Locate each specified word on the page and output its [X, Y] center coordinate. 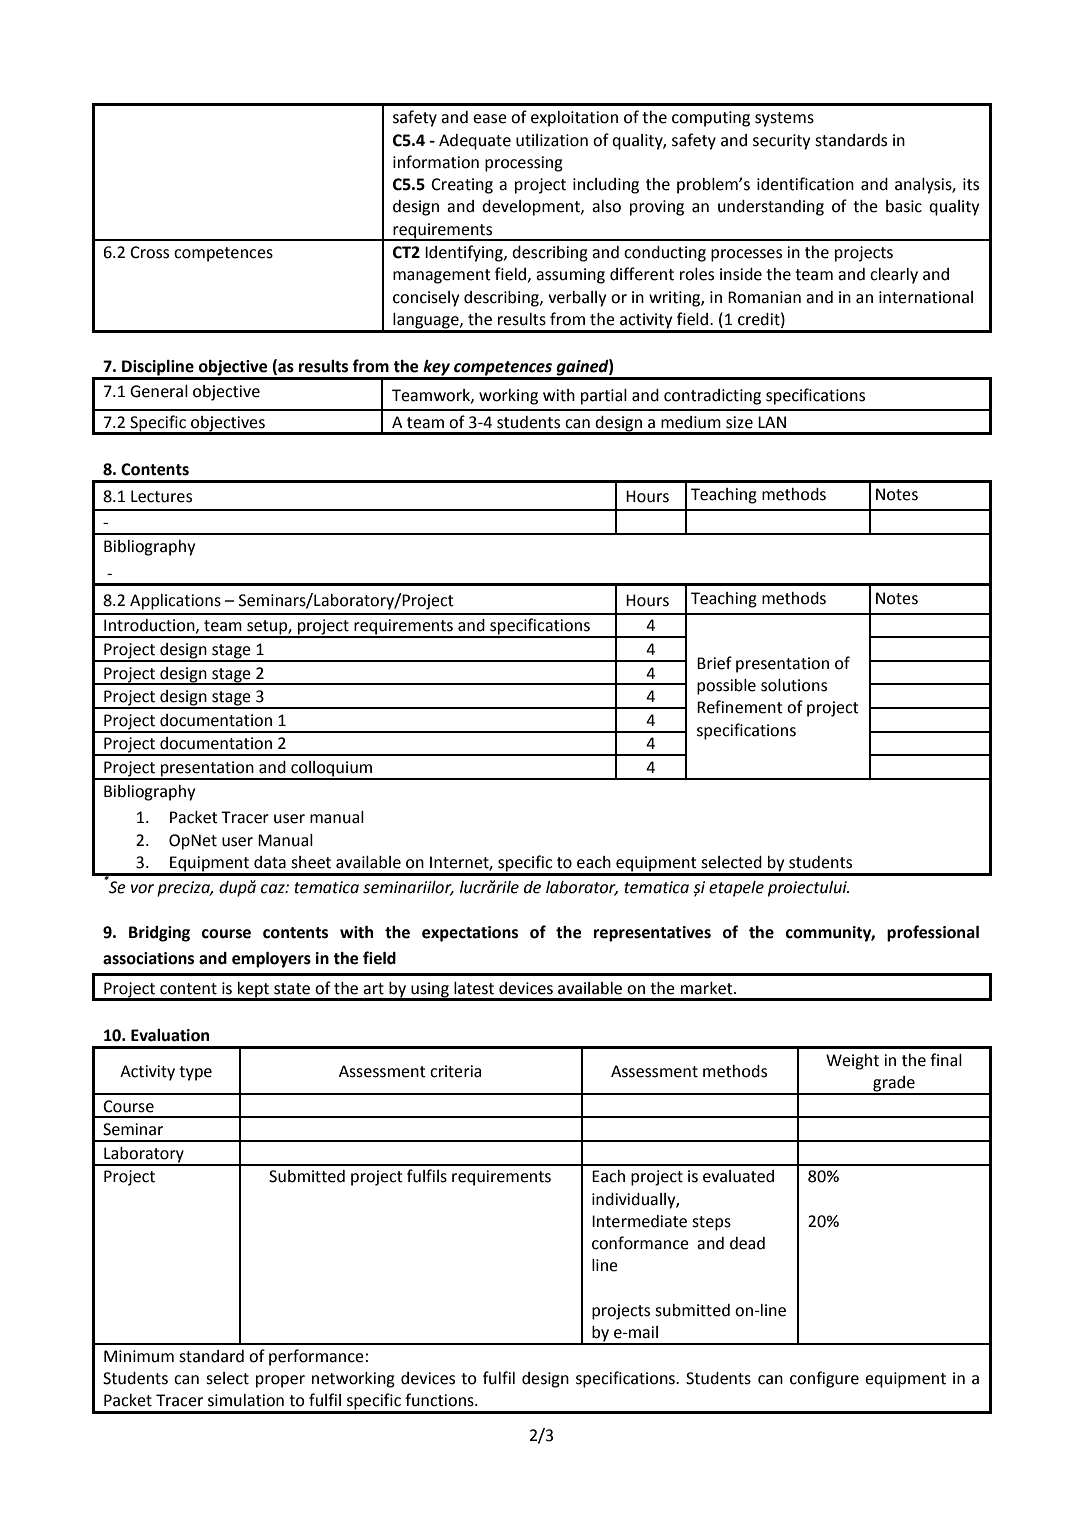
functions [440, 1400]
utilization [552, 140]
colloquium [332, 770]
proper [280, 1381]
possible [726, 687]
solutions [794, 685]
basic [904, 206]
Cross [149, 252]
